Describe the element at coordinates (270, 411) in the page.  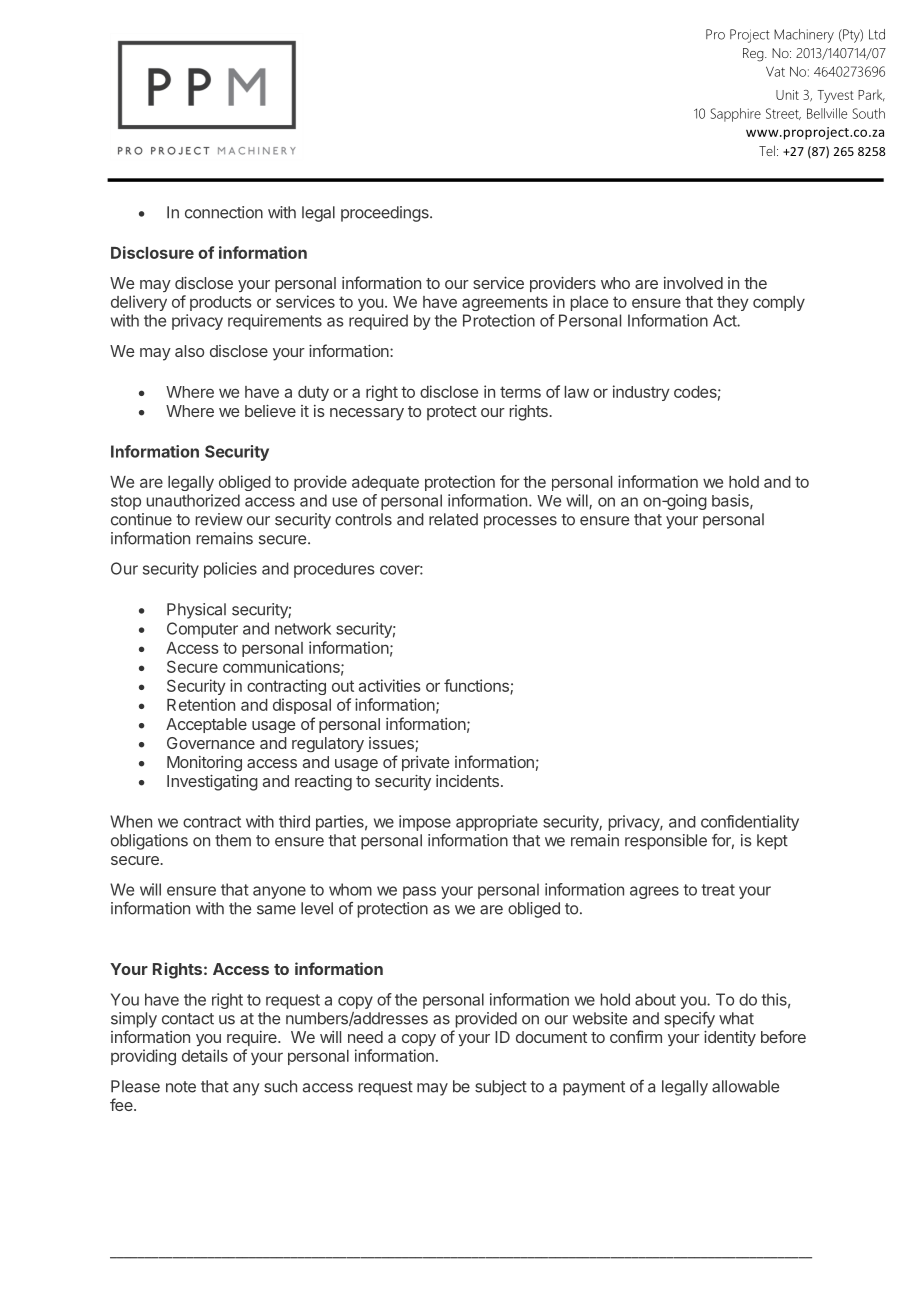
I see `believe` at that location.
